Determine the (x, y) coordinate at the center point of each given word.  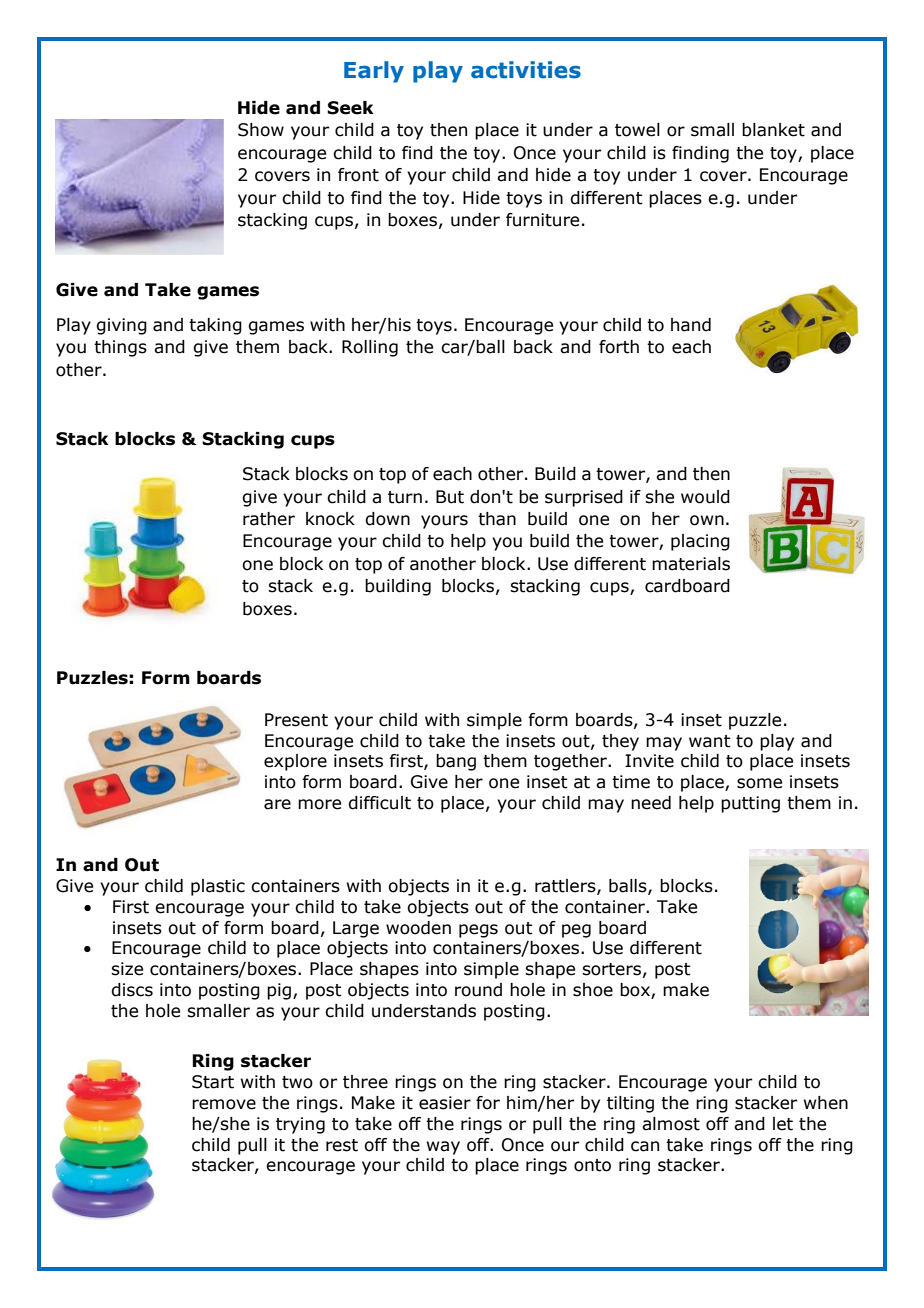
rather (269, 519)
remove (224, 1104)
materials (691, 564)
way (443, 1148)
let (783, 1124)
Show (261, 130)
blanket (773, 130)
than (497, 519)
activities (526, 70)
